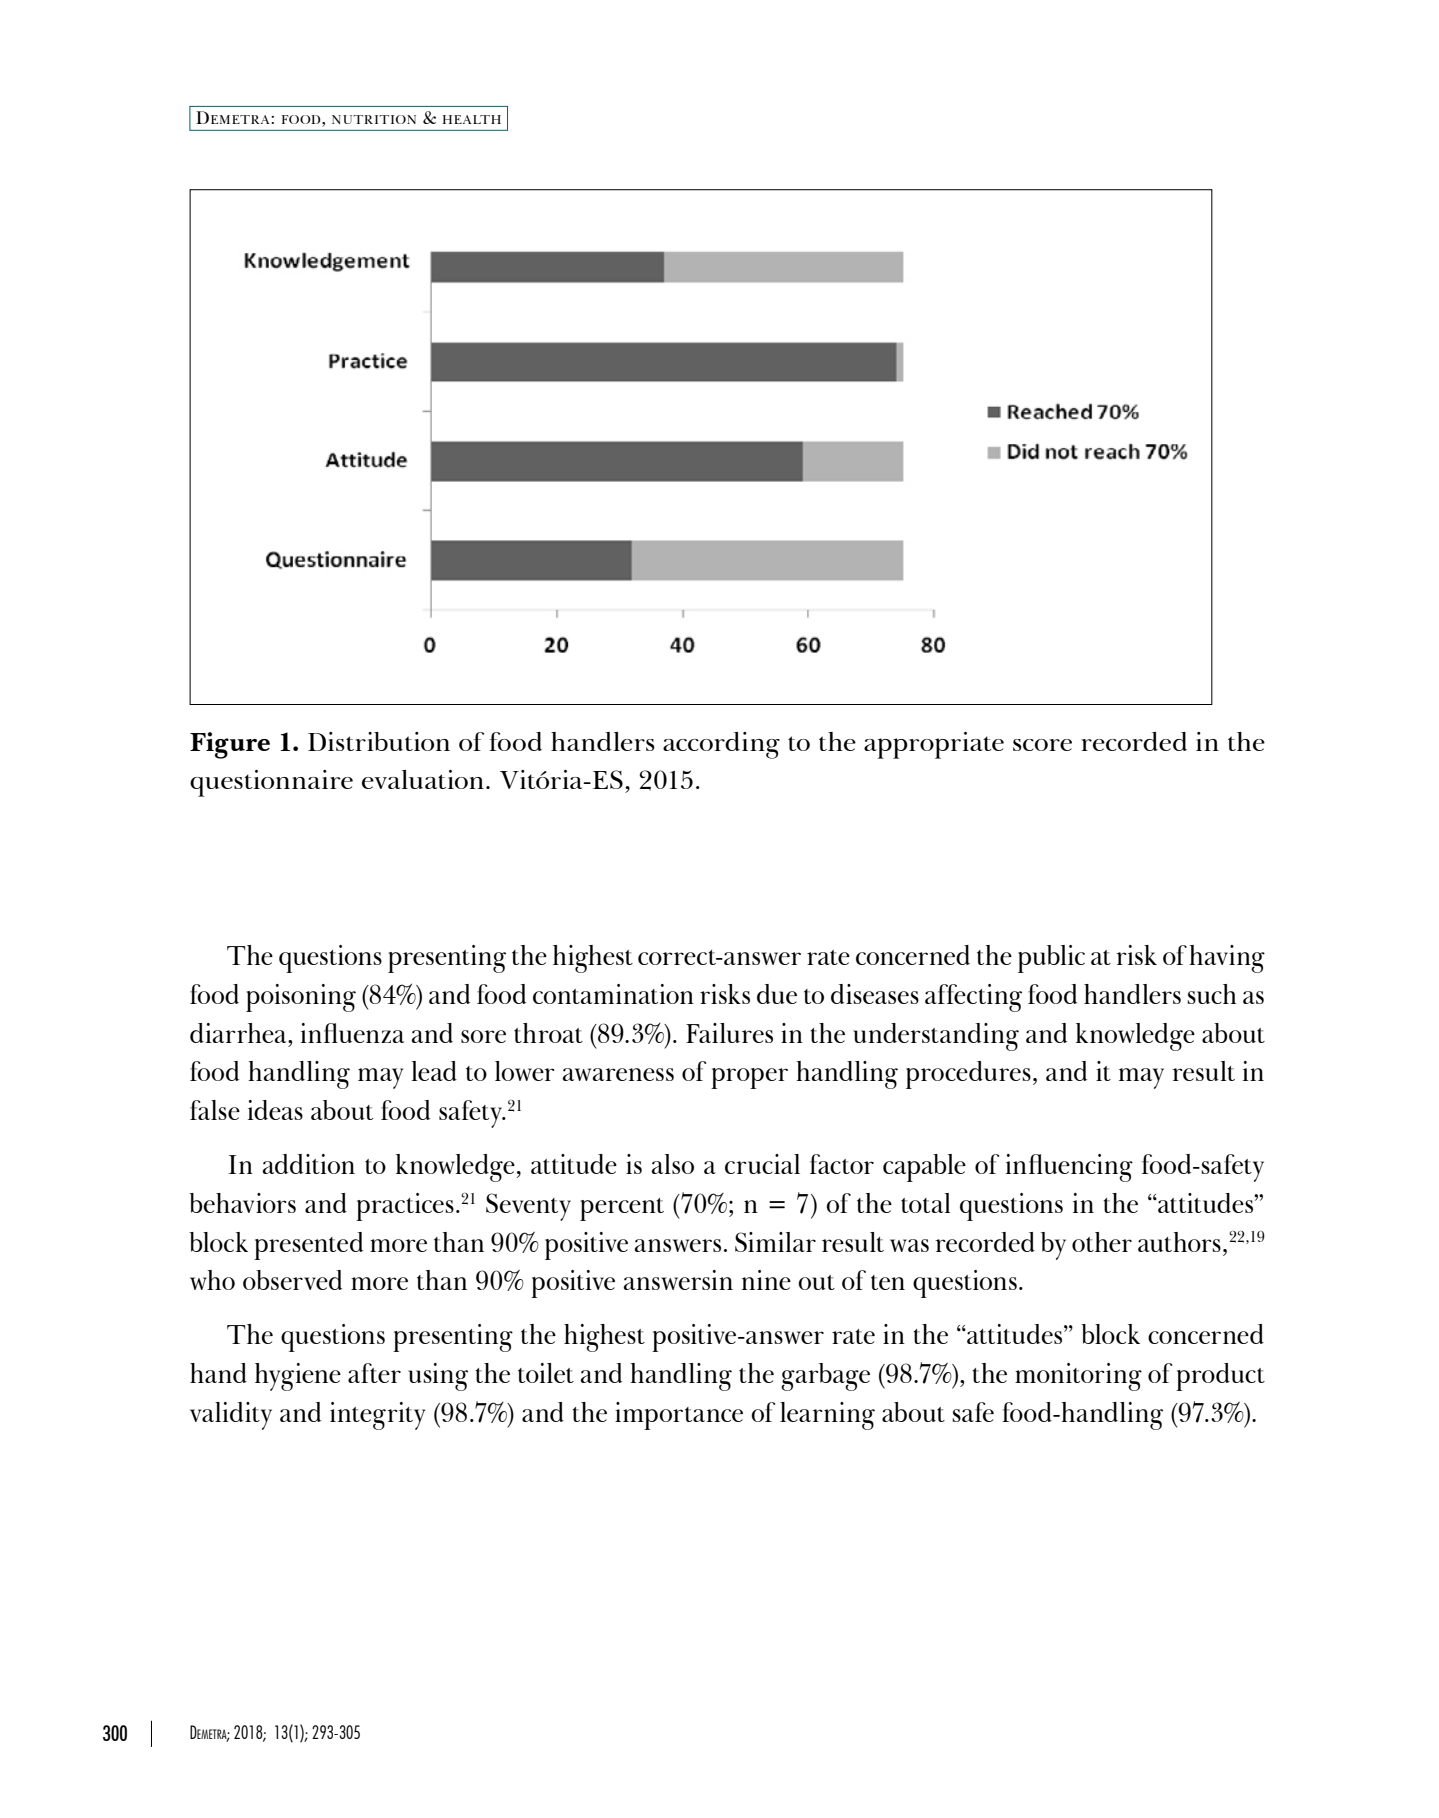 Image resolution: width=1439 pixels, height=1818 pixels. I want to click on according, so click(721, 745).
